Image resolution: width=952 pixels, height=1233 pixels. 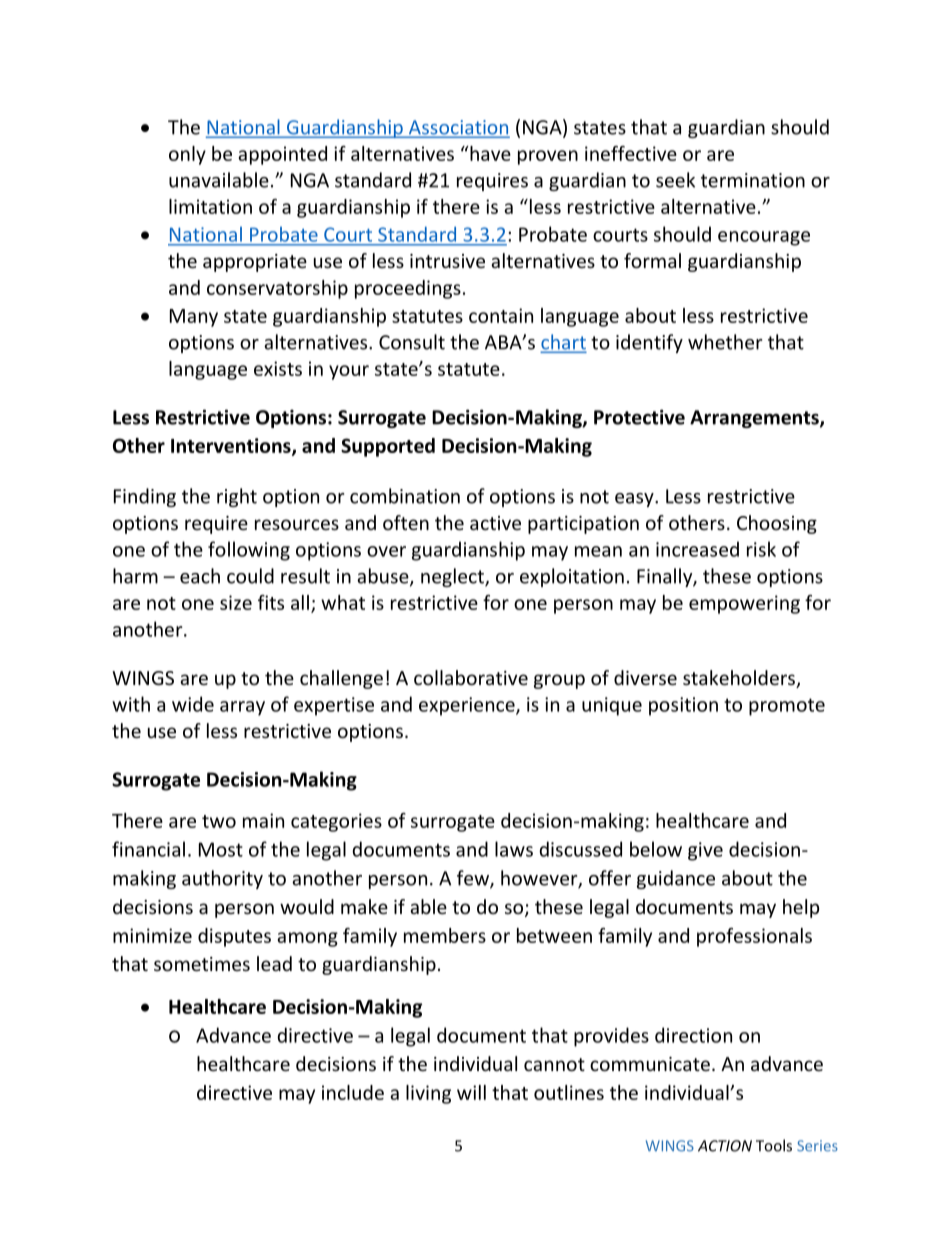 What do you see at coordinates (187, 155) in the page?
I see `only` at bounding box center [187, 155].
